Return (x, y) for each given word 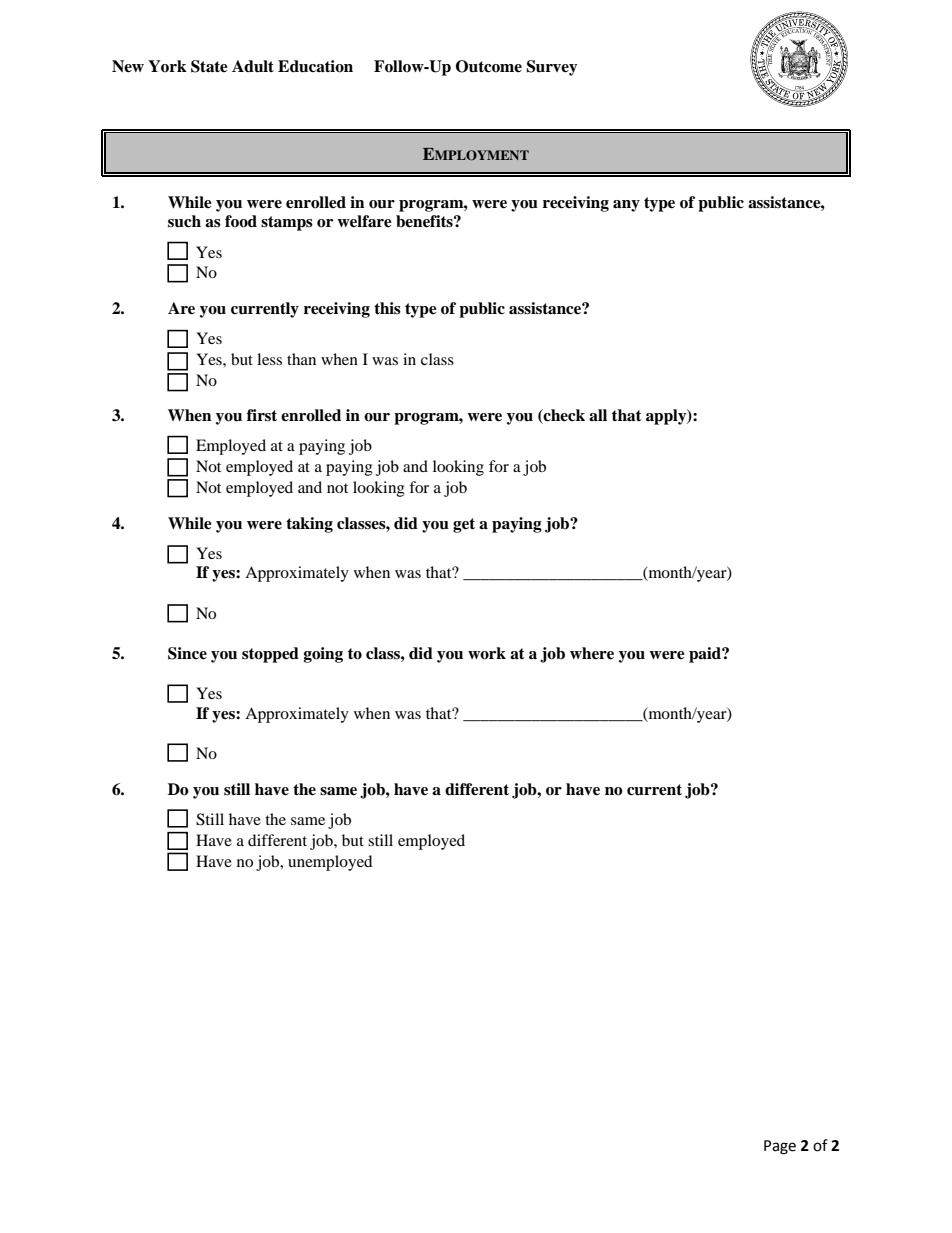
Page (780, 1147)
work (487, 653)
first (262, 415)
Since (187, 653)
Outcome (489, 66)
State (209, 66)
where (592, 653)
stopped (270, 655)
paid (706, 655)
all (598, 415)
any (626, 206)
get (464, 525)
